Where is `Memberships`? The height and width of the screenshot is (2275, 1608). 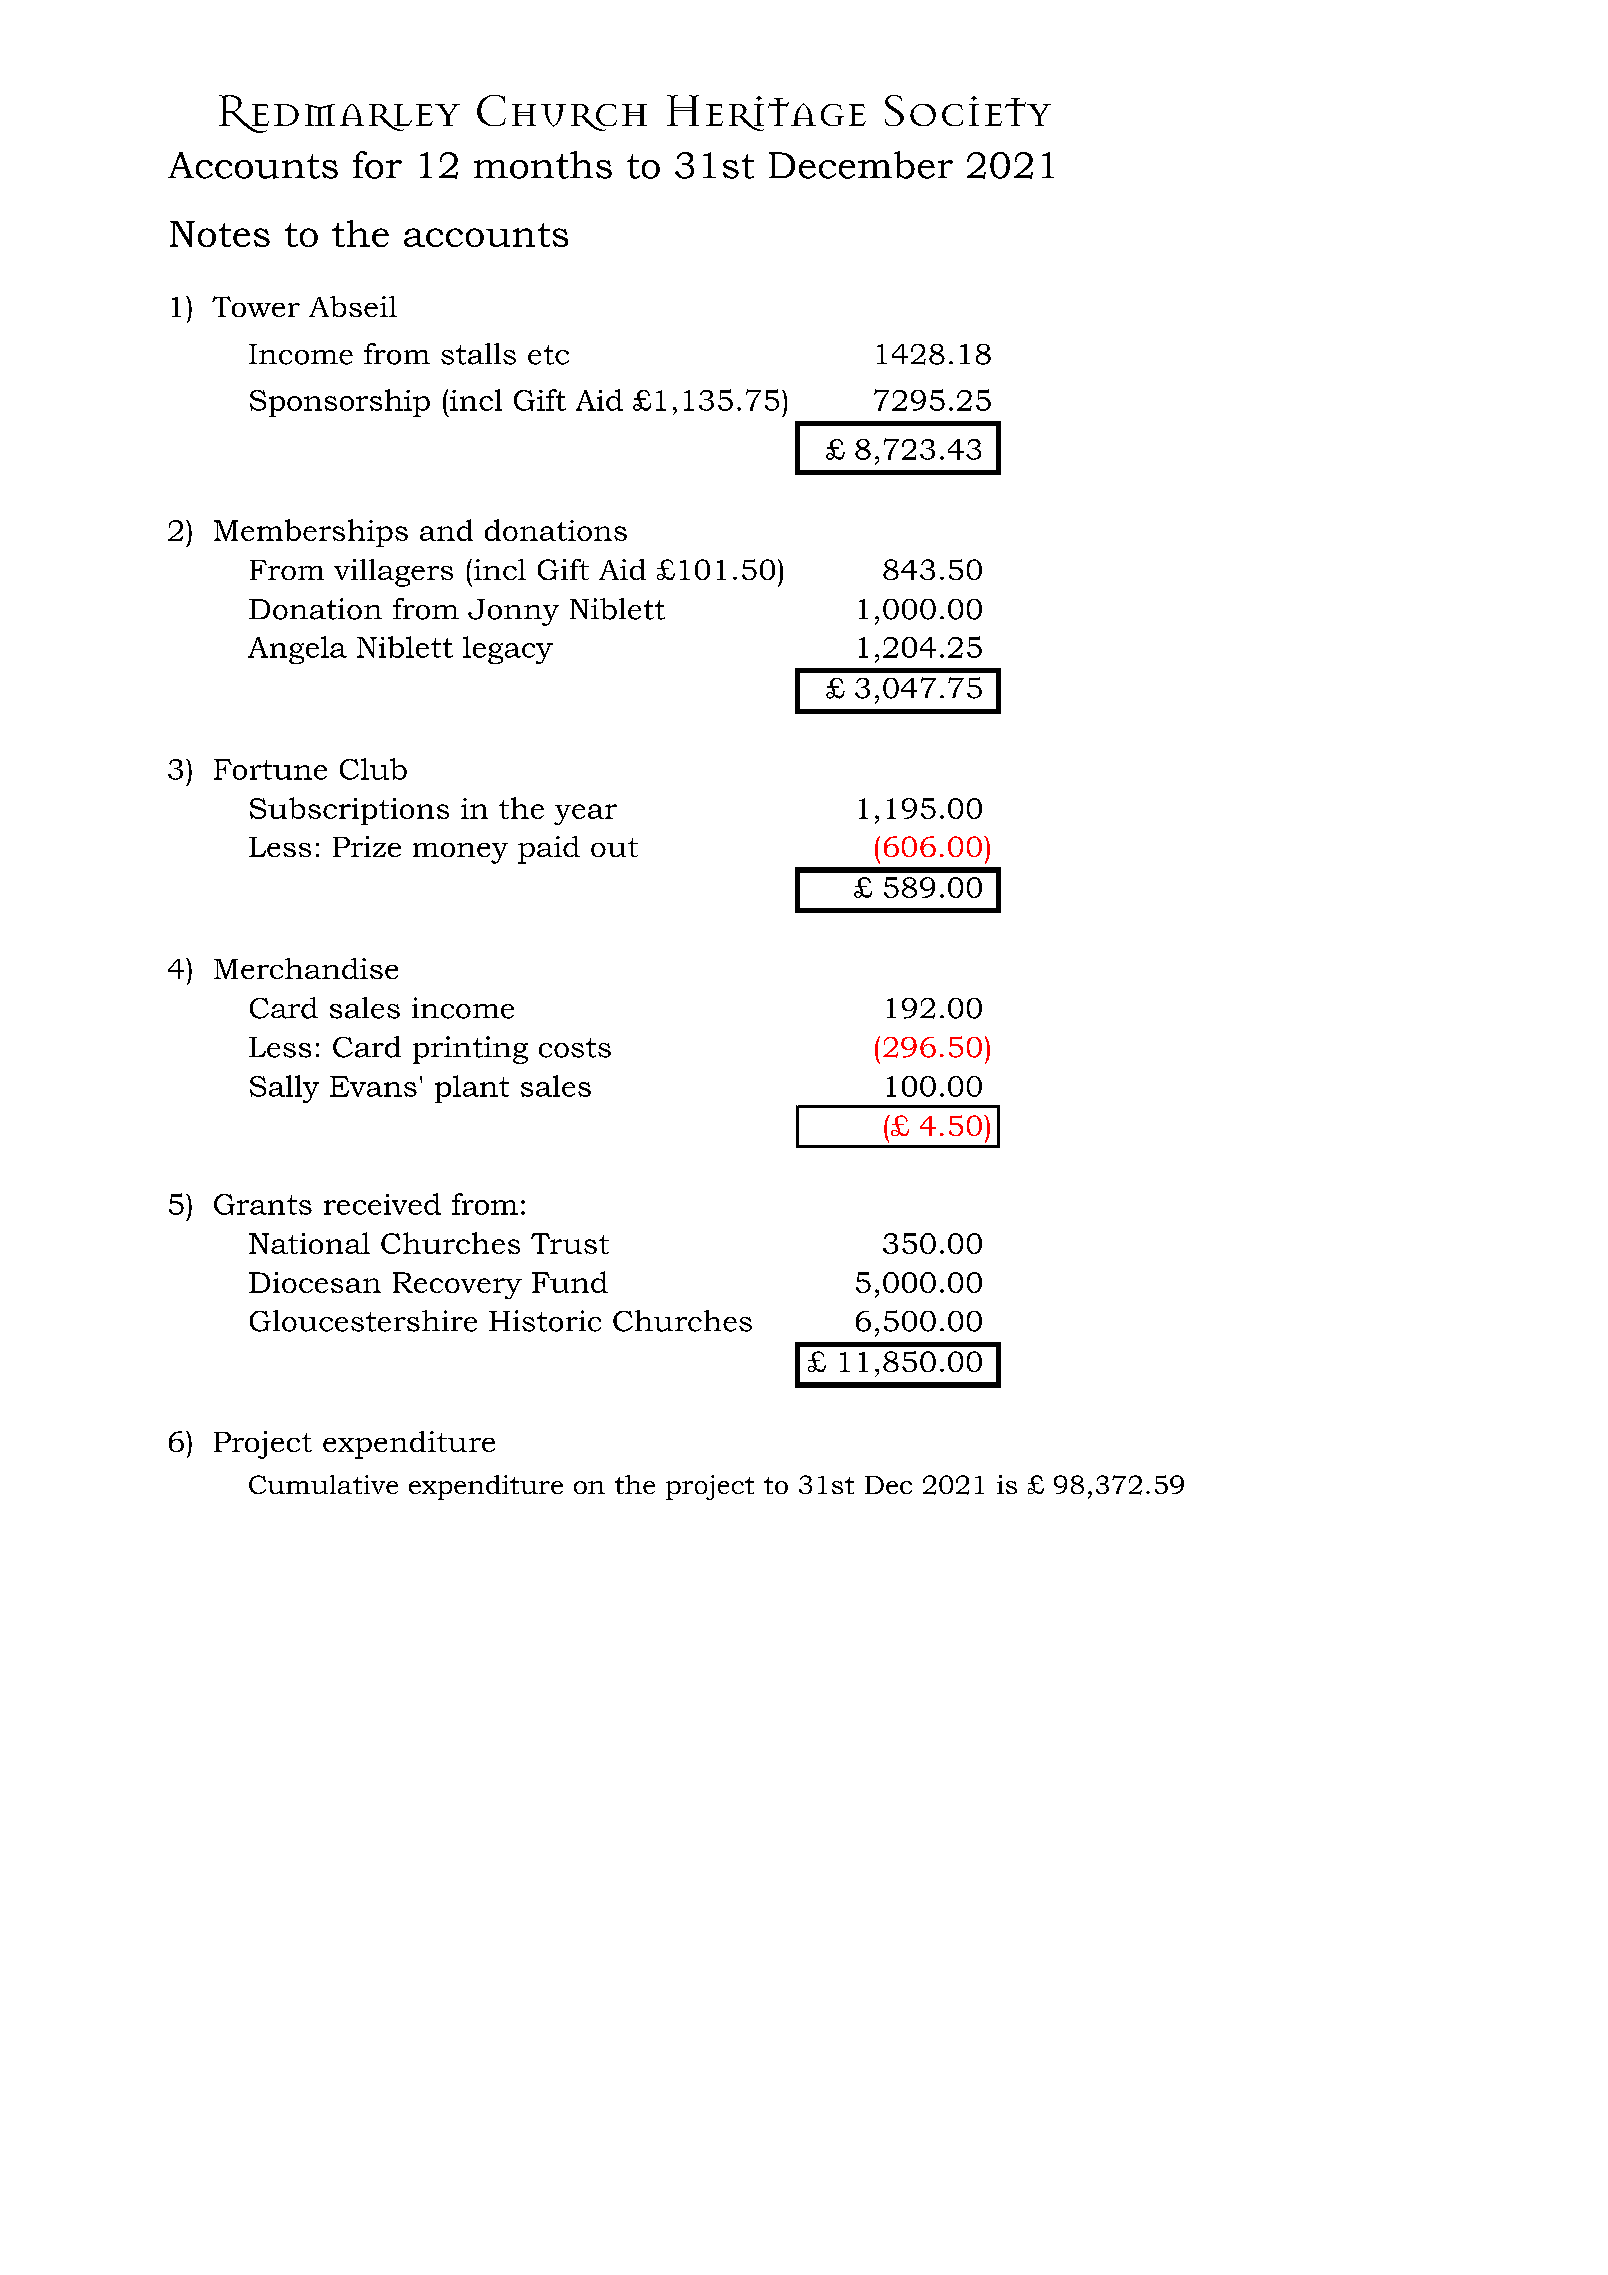
Memberships is located at coordinates (311, 533).
